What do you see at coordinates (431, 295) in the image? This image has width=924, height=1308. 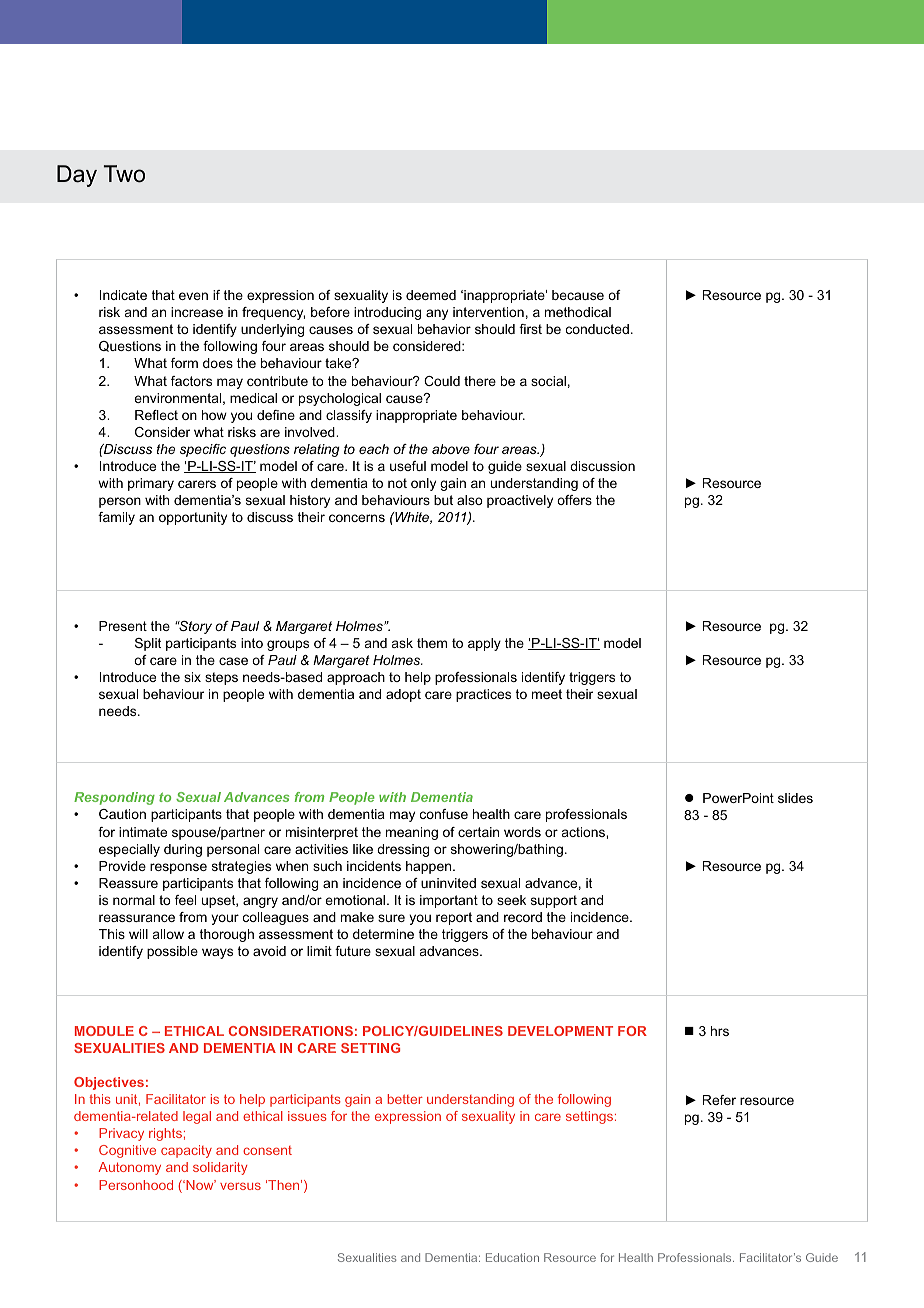 I see `deemed` at bounding box center [431, 295].
